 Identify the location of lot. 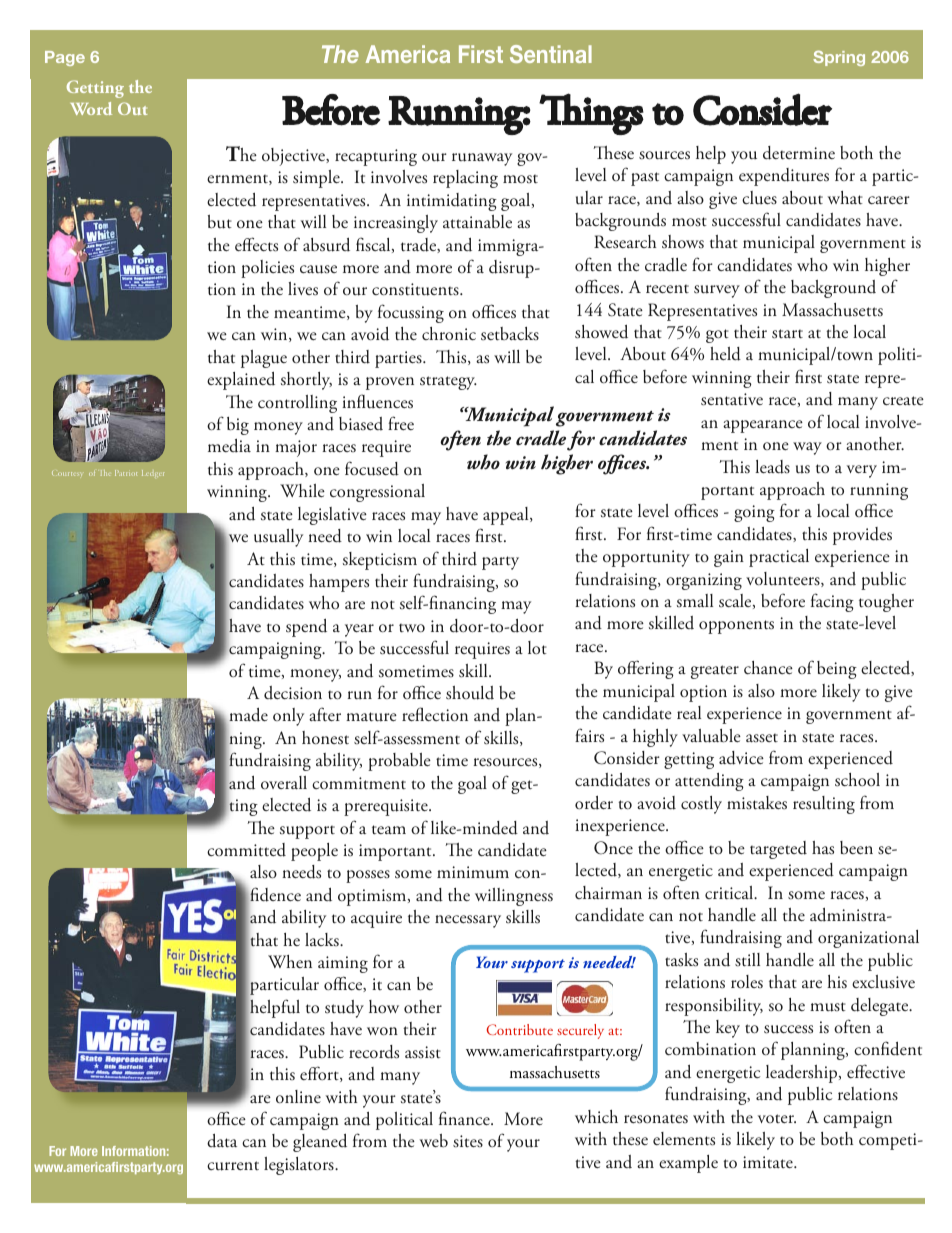
(537, 648).
